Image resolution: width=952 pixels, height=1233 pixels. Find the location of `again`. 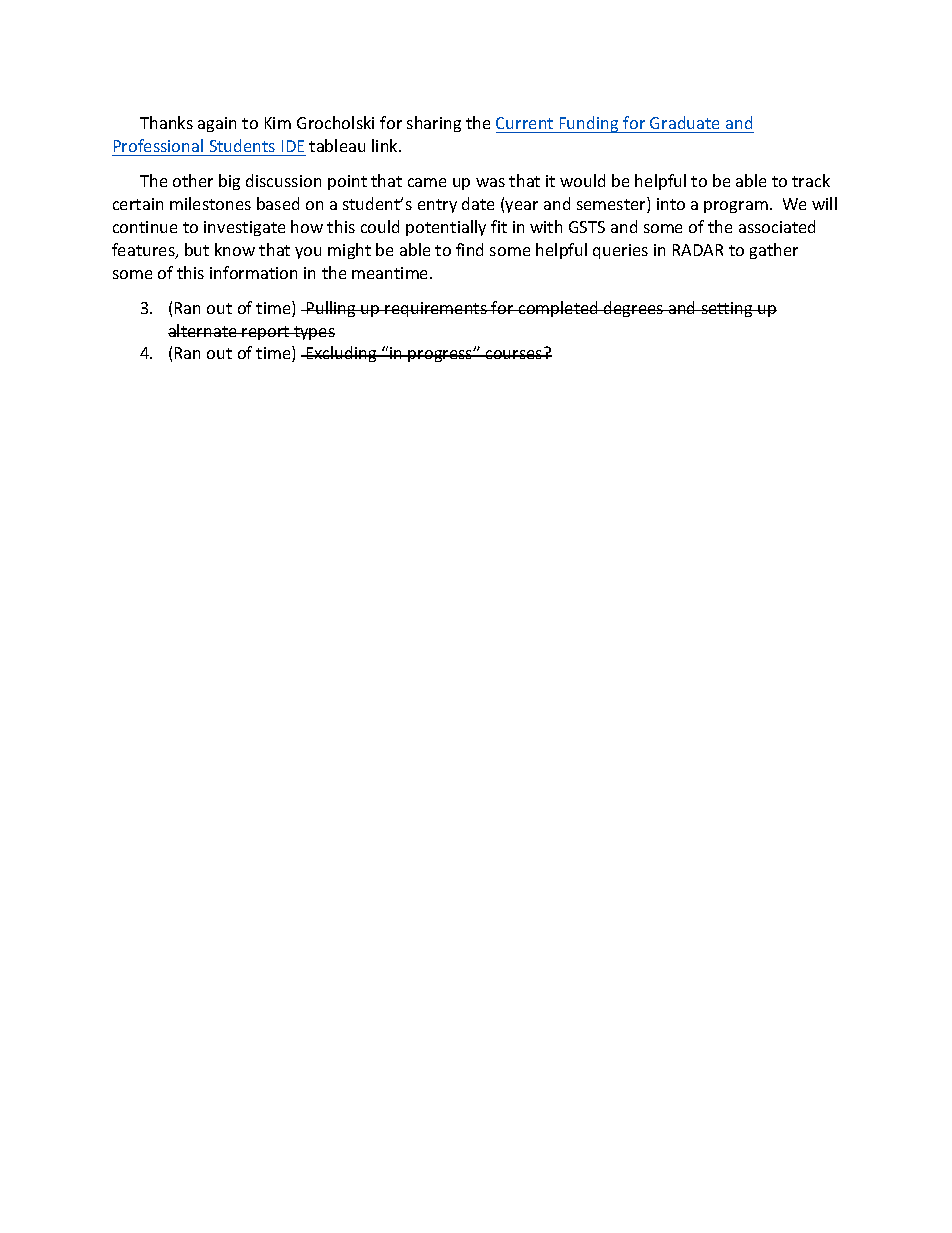

again is located at coordinates (217, 124).
